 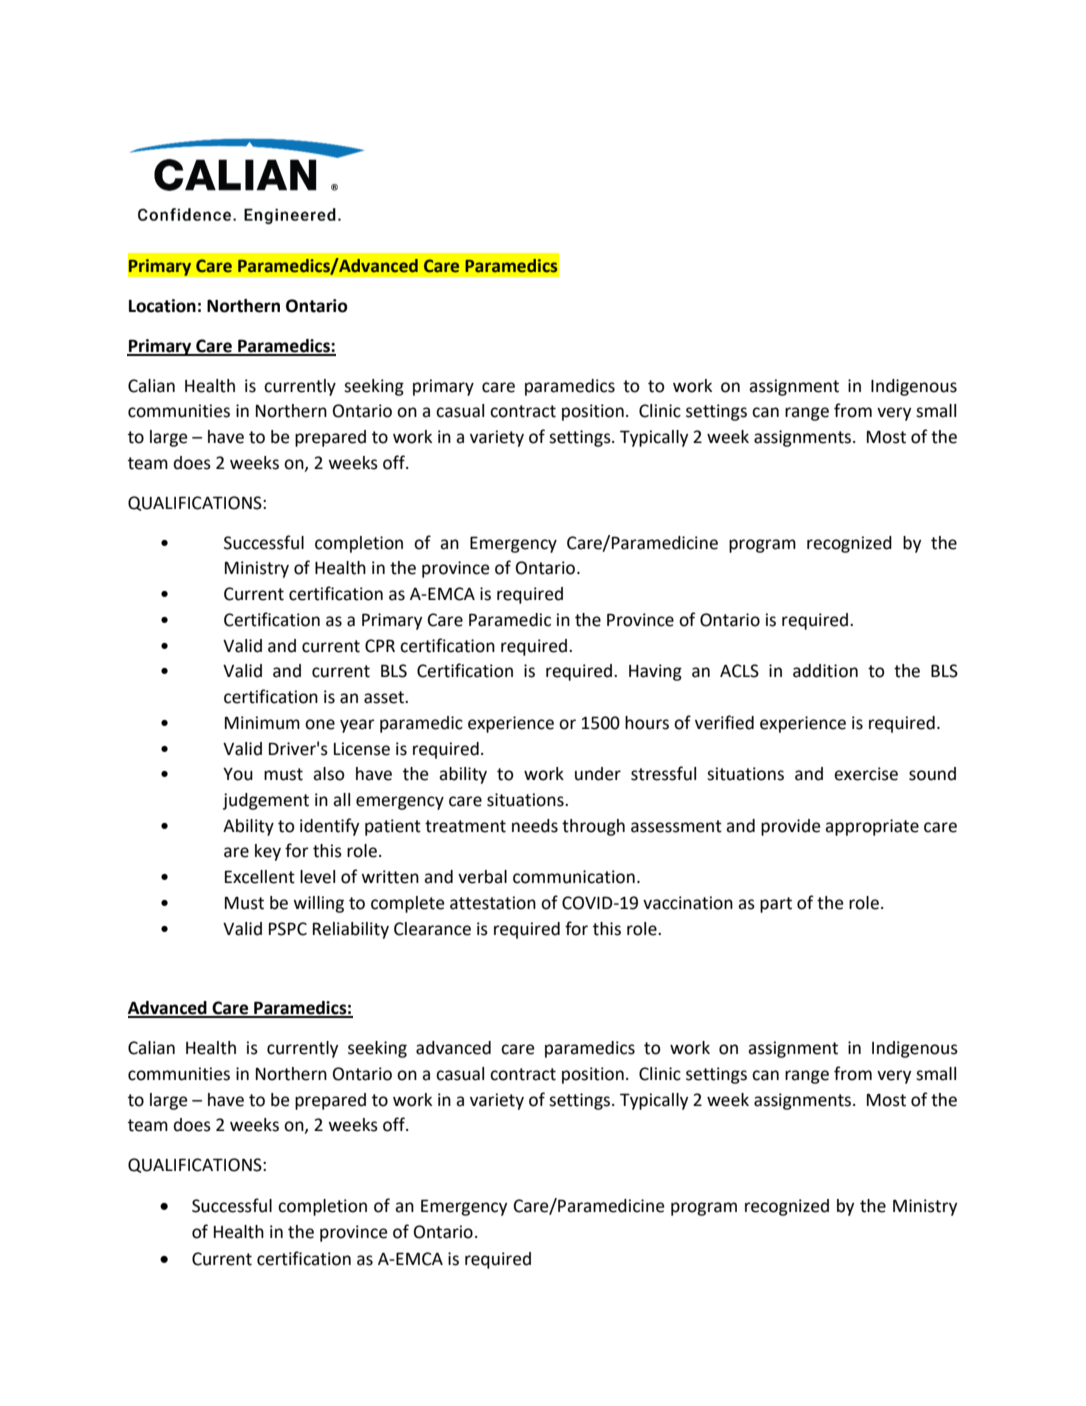 What do you see at coordinates (825, 671) in the image?
I see `addition` at bounding box center [825, 671].
